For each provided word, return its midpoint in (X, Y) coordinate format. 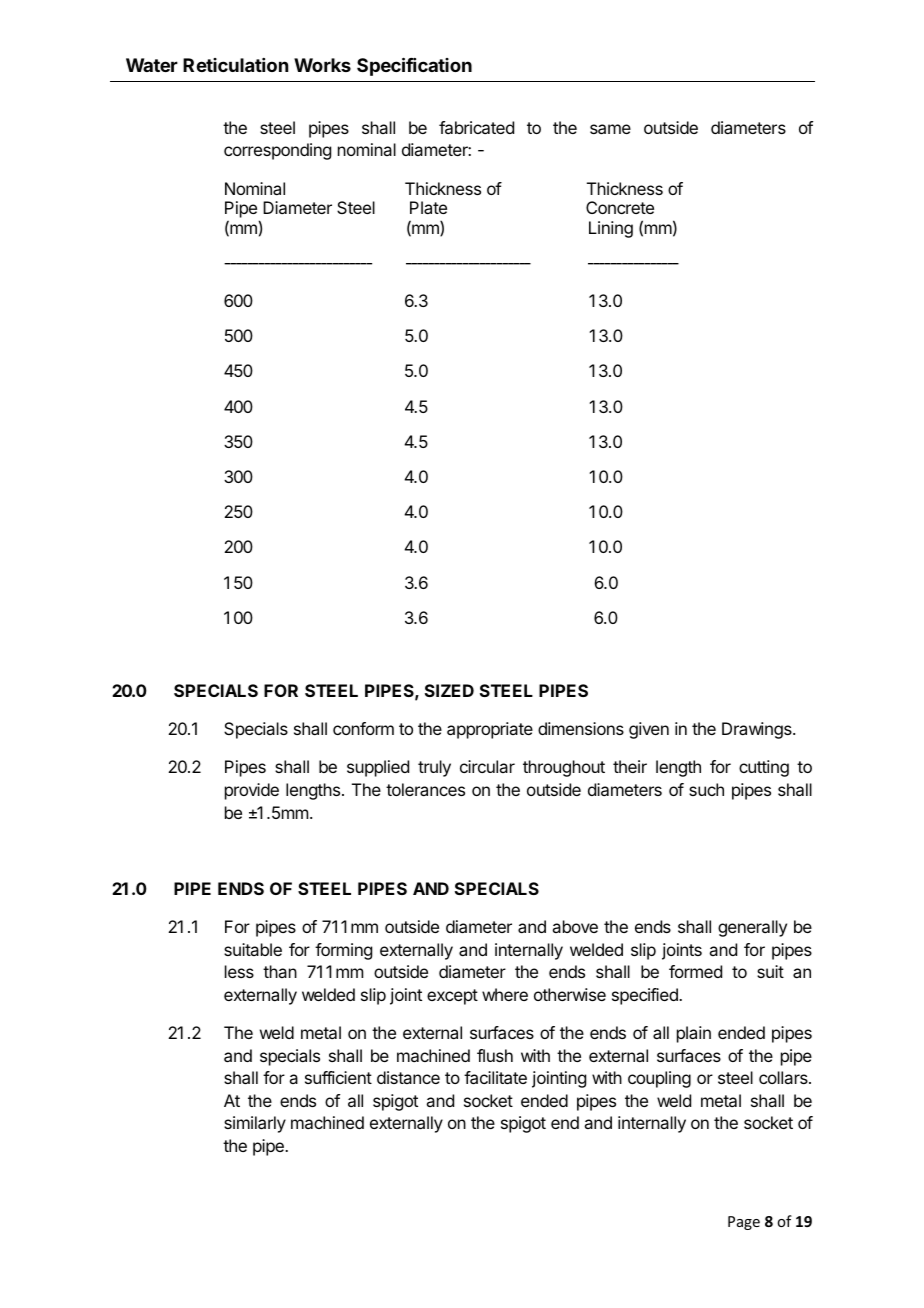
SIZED (449, 690)
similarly (255, 1124)
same (610, 129)
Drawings (758, 730)
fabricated (476, 127)
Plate (428, 207)
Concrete (620, 207)
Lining (611, 229)
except (452, 997)
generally (752, 928)
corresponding (277, 151)
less (239, 971)
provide (252, 791)
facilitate (495, 1077)
